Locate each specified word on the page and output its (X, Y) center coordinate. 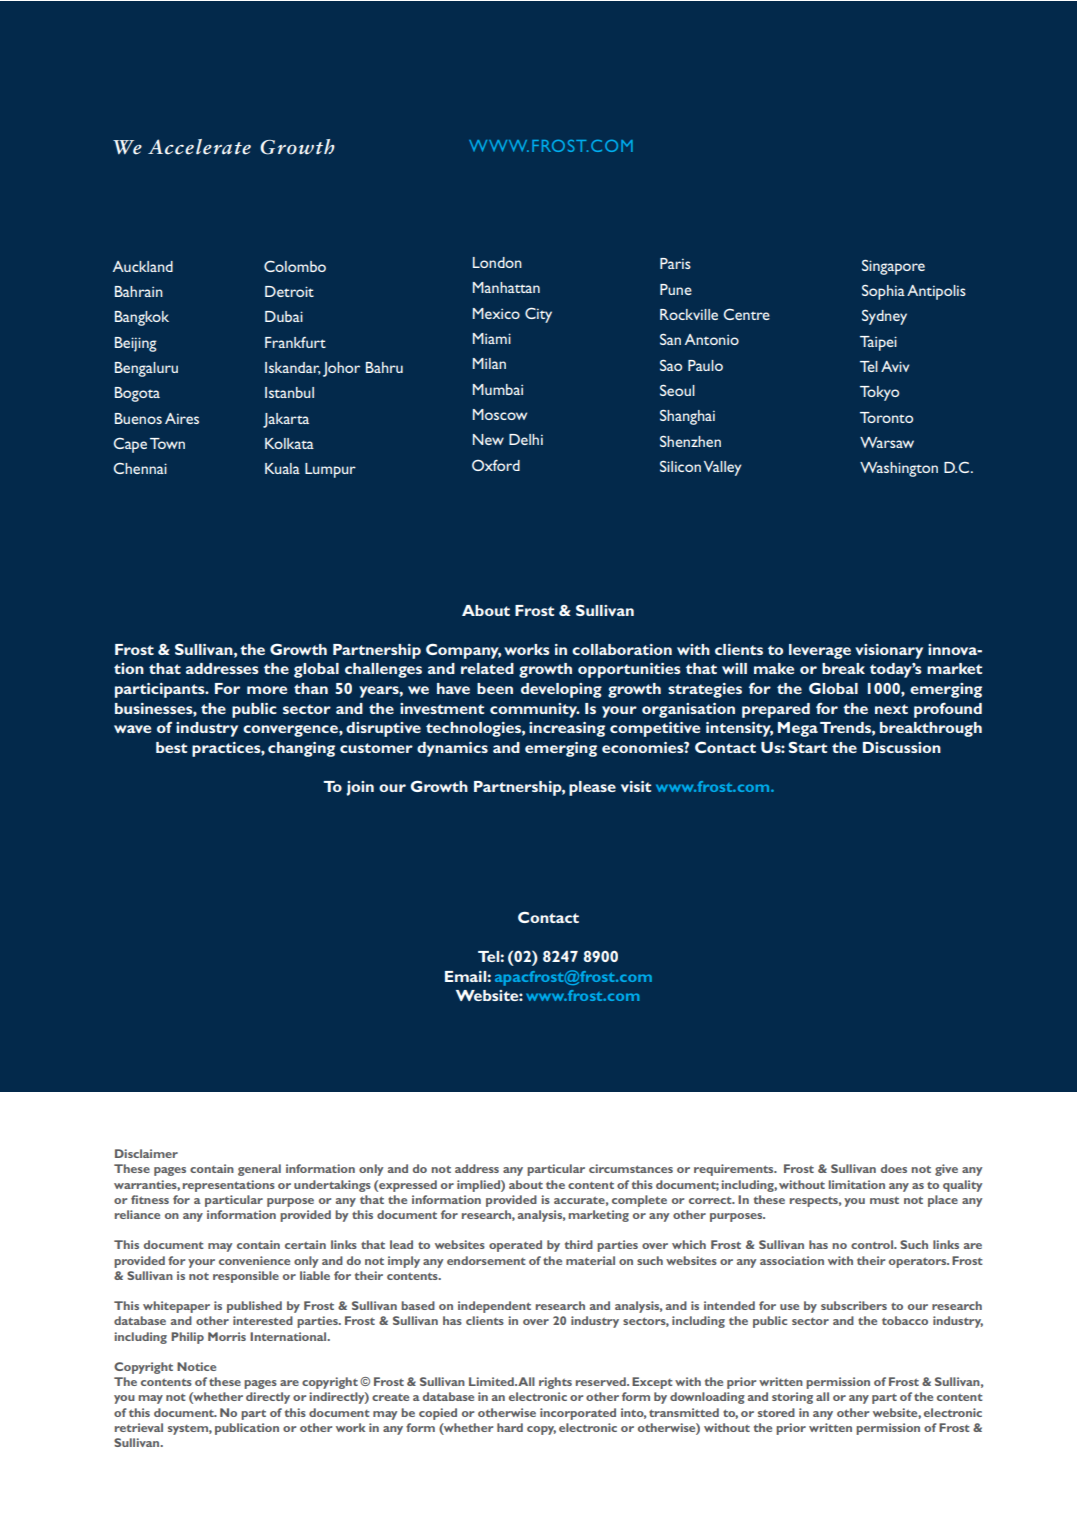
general (259, 1170)
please (592, 788)
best (171, 747)
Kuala (282, 468)
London (497, 262)
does (894, 1168)
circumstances (631, 1168)
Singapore (893, 267)
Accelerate (199, 147)
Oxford (496, 465)
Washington (899, 469)
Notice (196, 1366)
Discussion (902, 747)
